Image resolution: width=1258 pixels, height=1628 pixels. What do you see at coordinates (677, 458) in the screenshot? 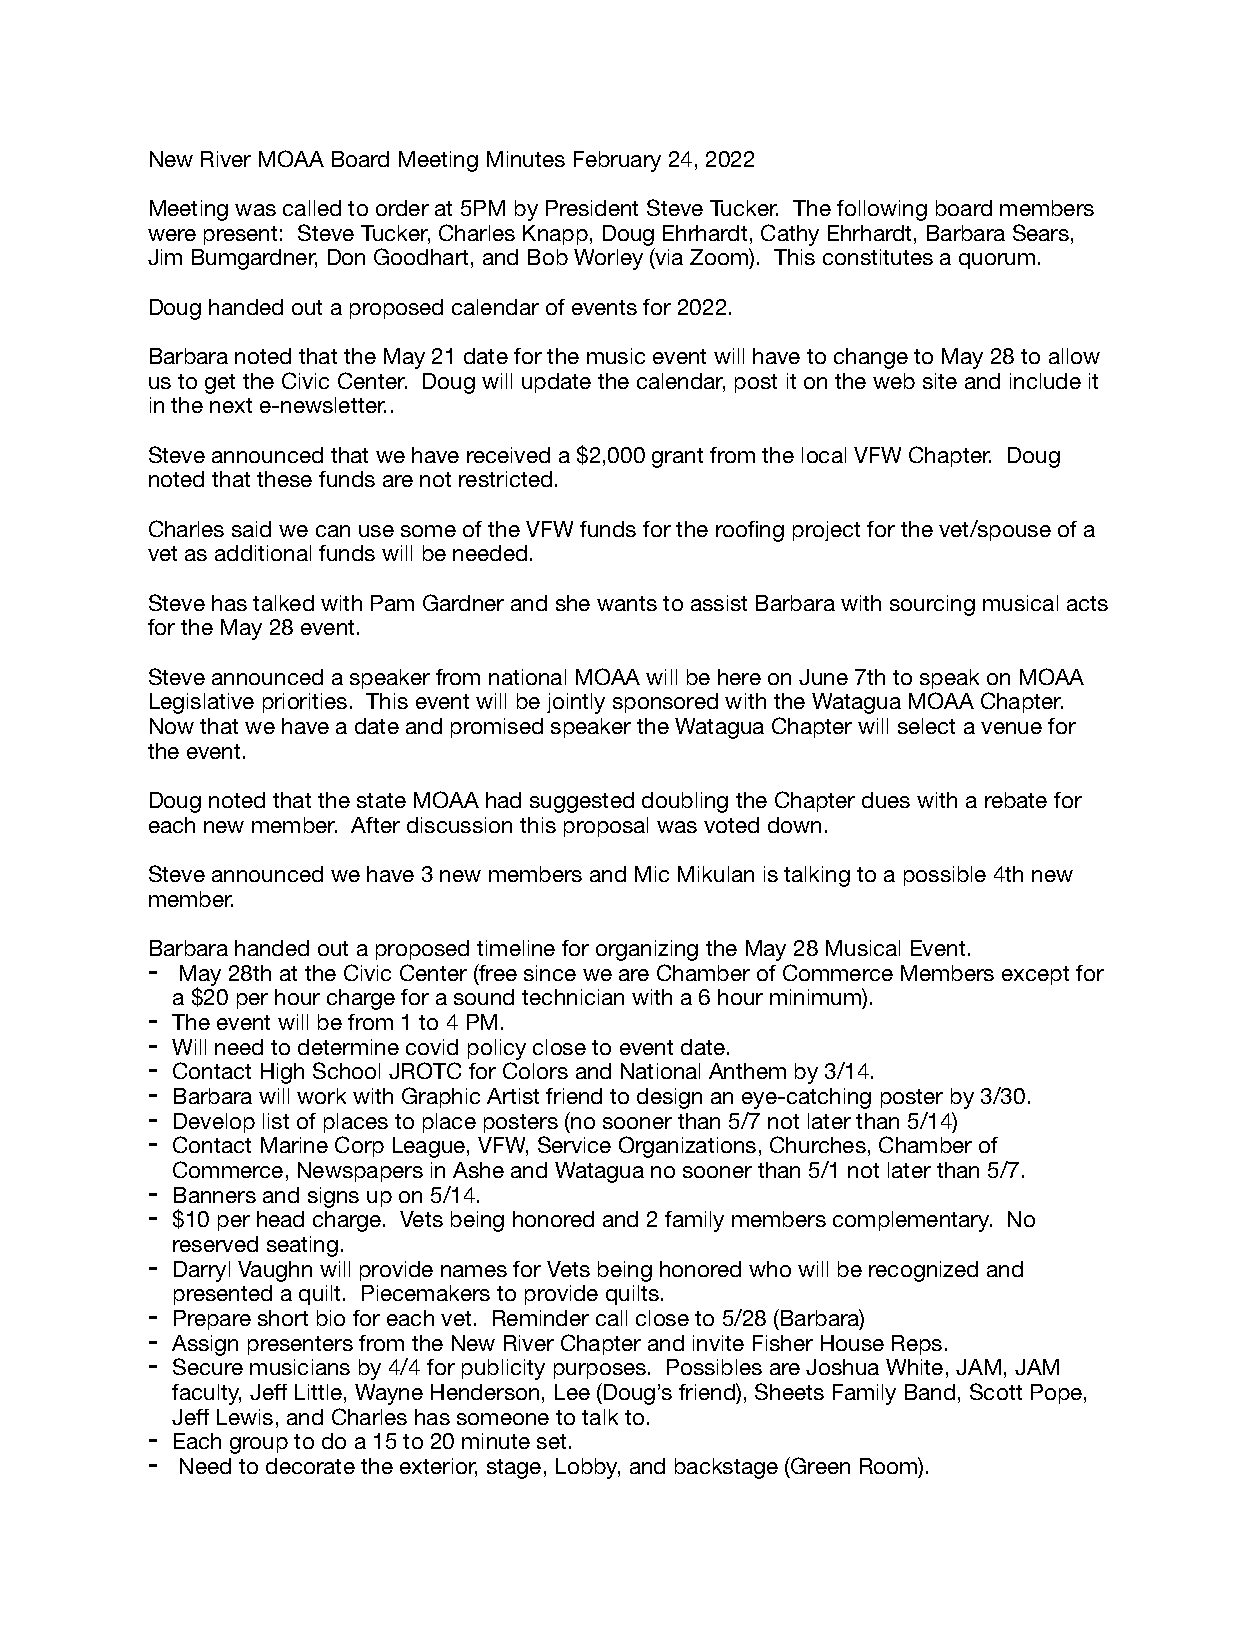
I see `grant` at bounding box center [677, 458].
